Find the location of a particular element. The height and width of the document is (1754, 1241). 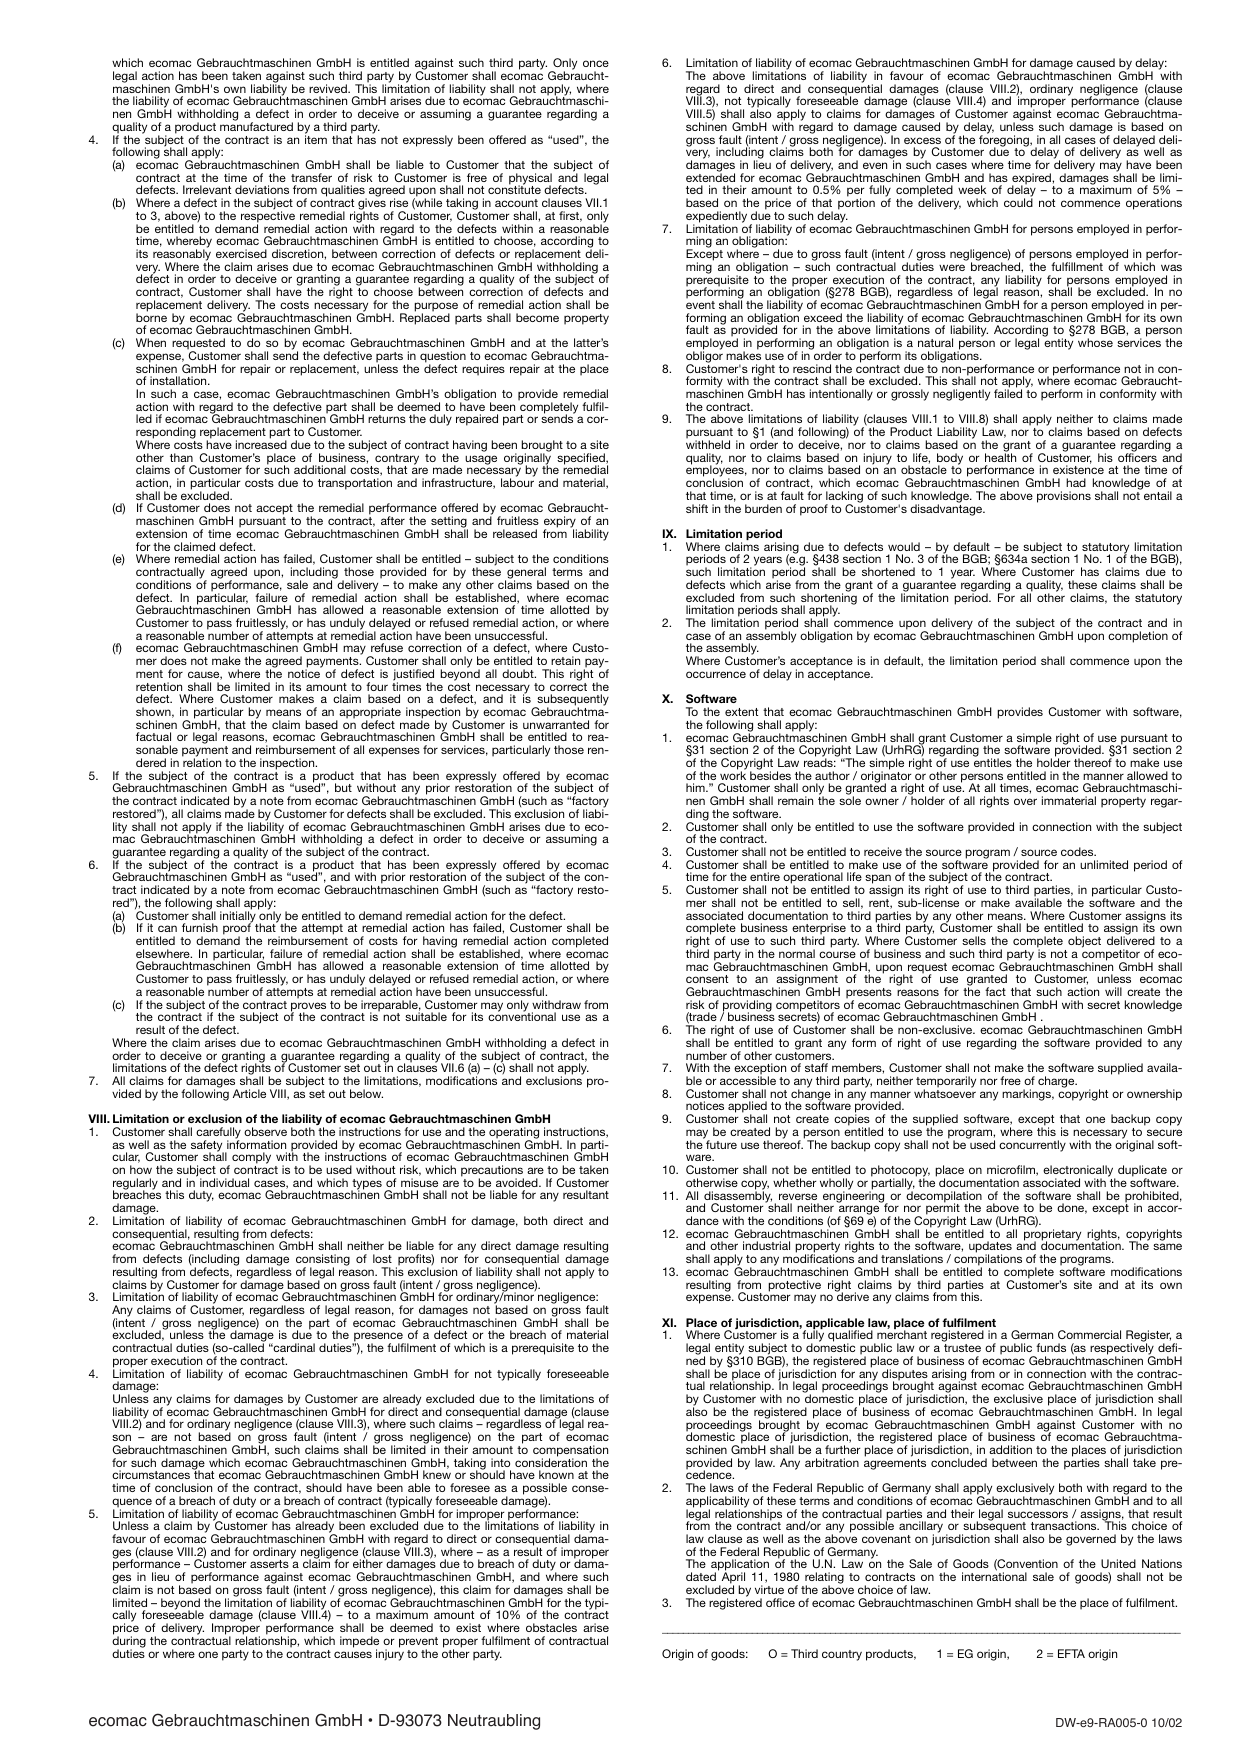

item is located at coordinates (316, 138).
